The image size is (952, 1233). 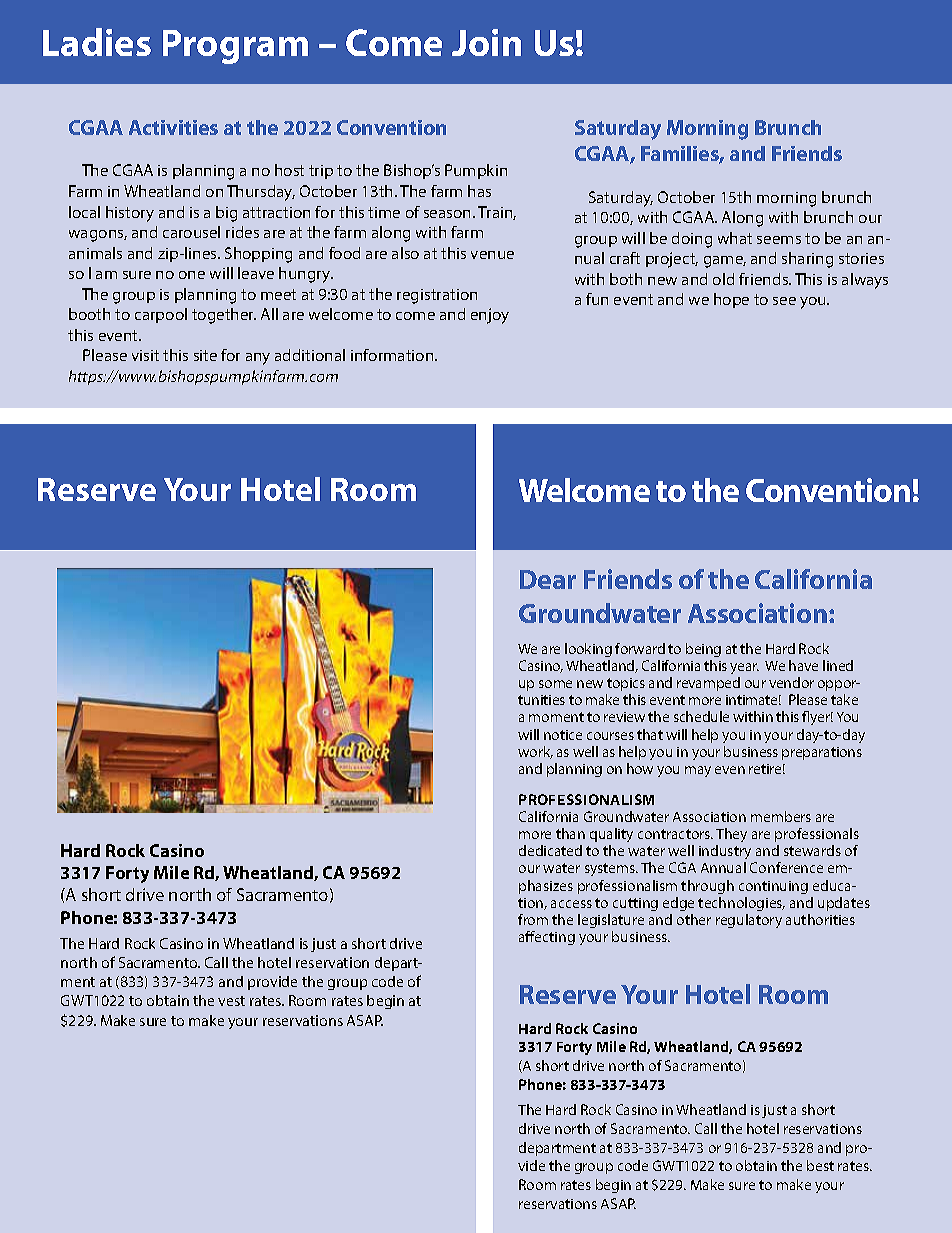 I want to click on carpool, so click(x=161, y=315).
